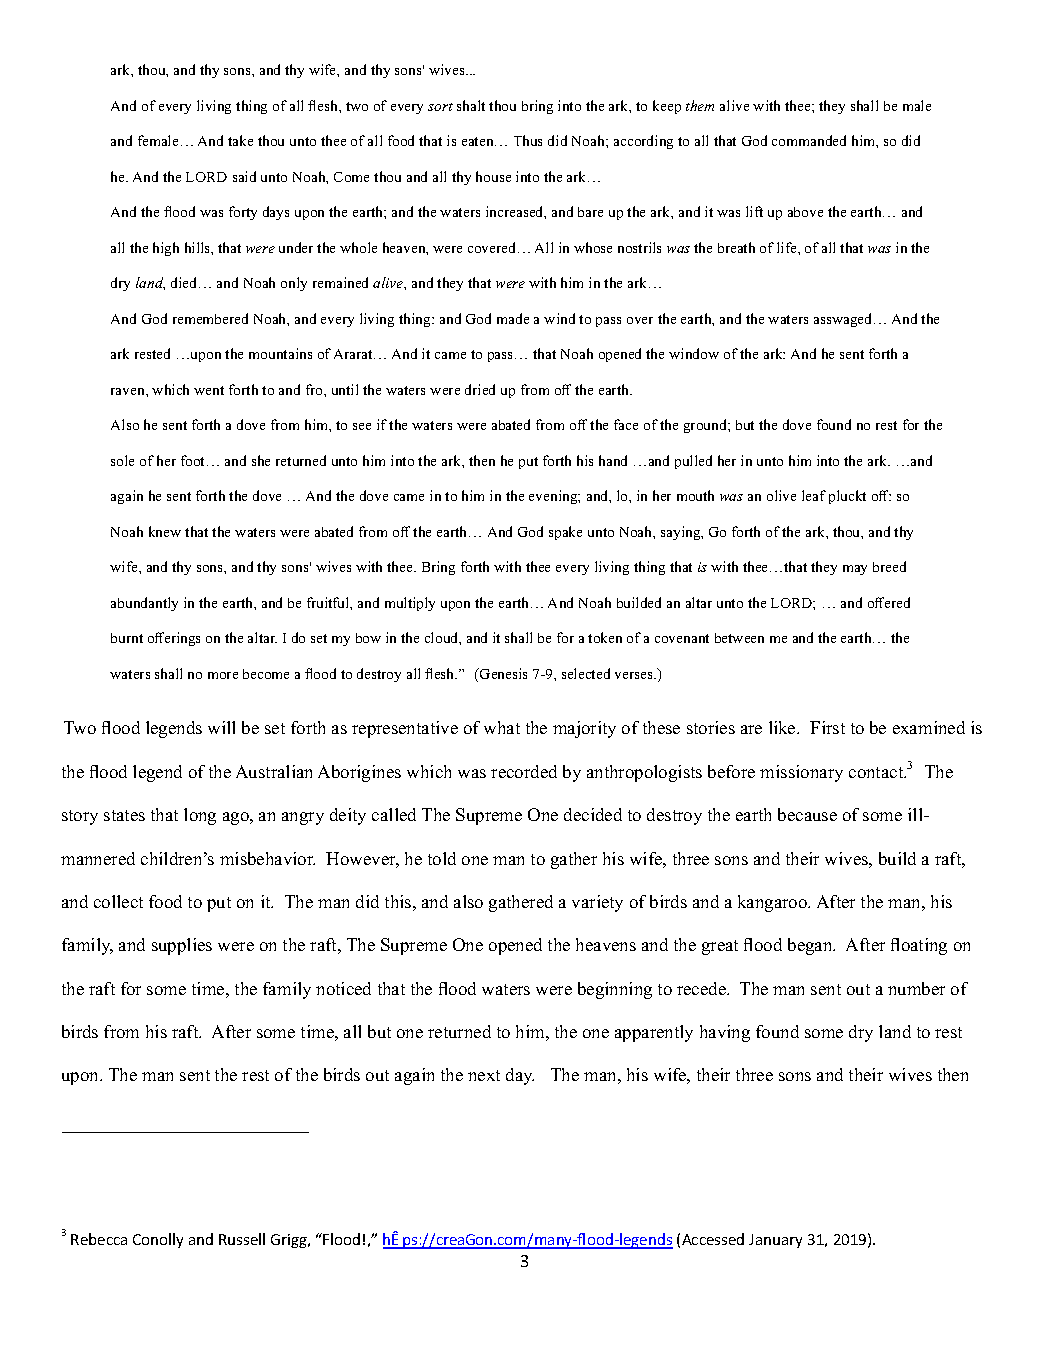 The width and height of the page is (1050, 1358). I want to click on Russell, so click(242, 1239).
